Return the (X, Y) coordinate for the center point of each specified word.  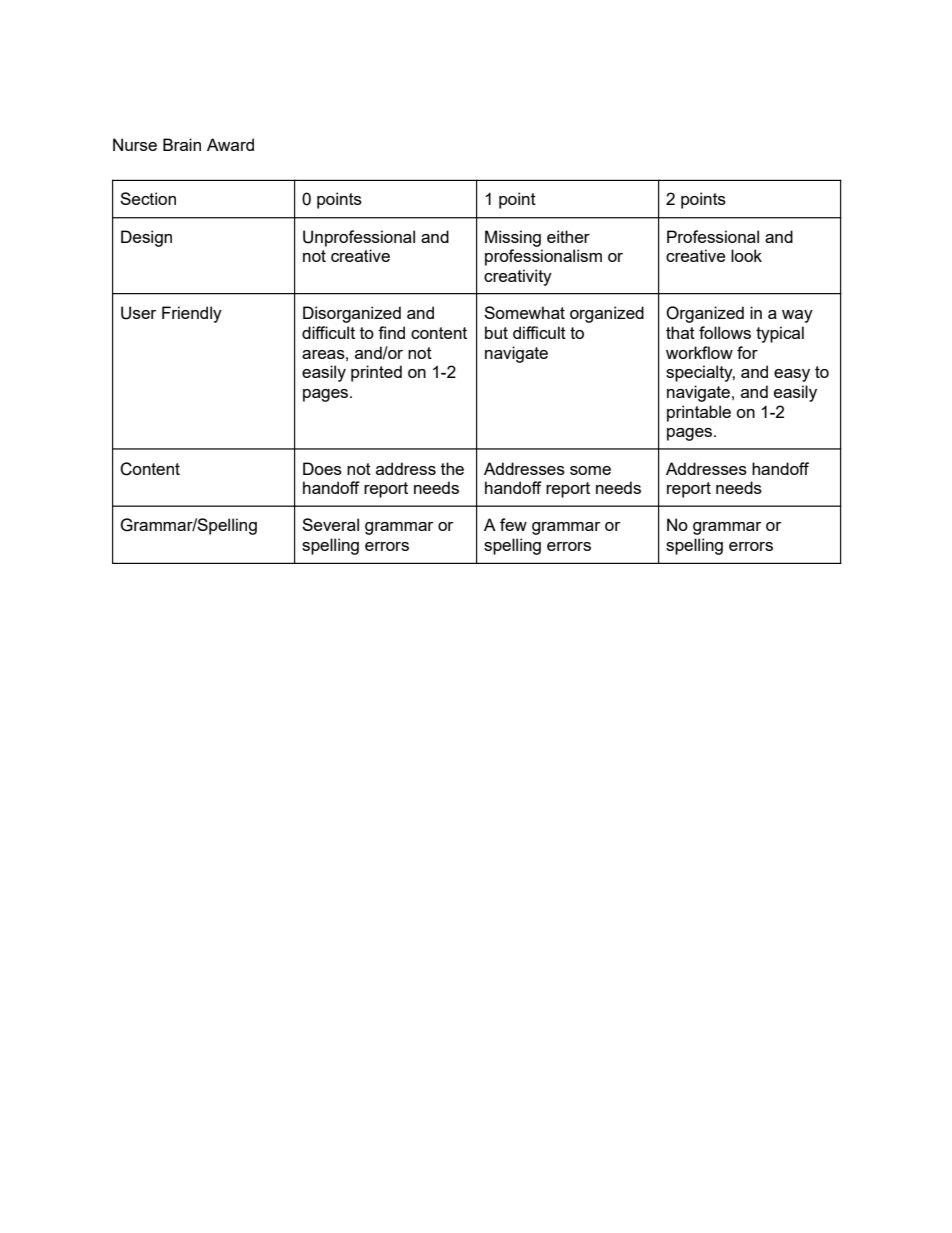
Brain (182, 144)
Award (230, 144)
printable (699, 413)
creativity (518, 277)
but (496, 332)
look (746, 255)
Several (330, 524)
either (568, 236)
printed (376, 373)
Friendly (192, 314)
